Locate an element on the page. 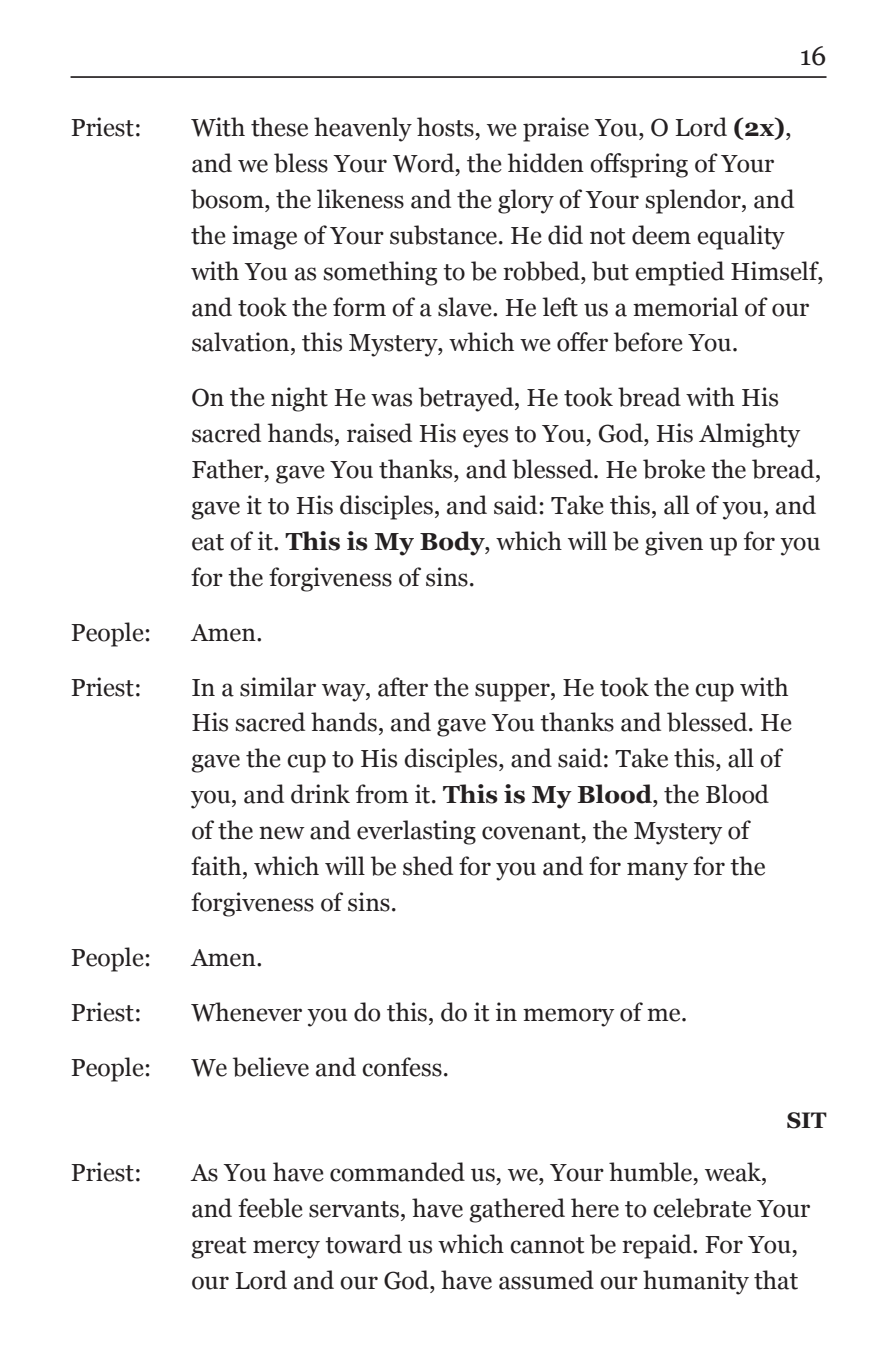  splendor is located at coordinates (694, 201).
